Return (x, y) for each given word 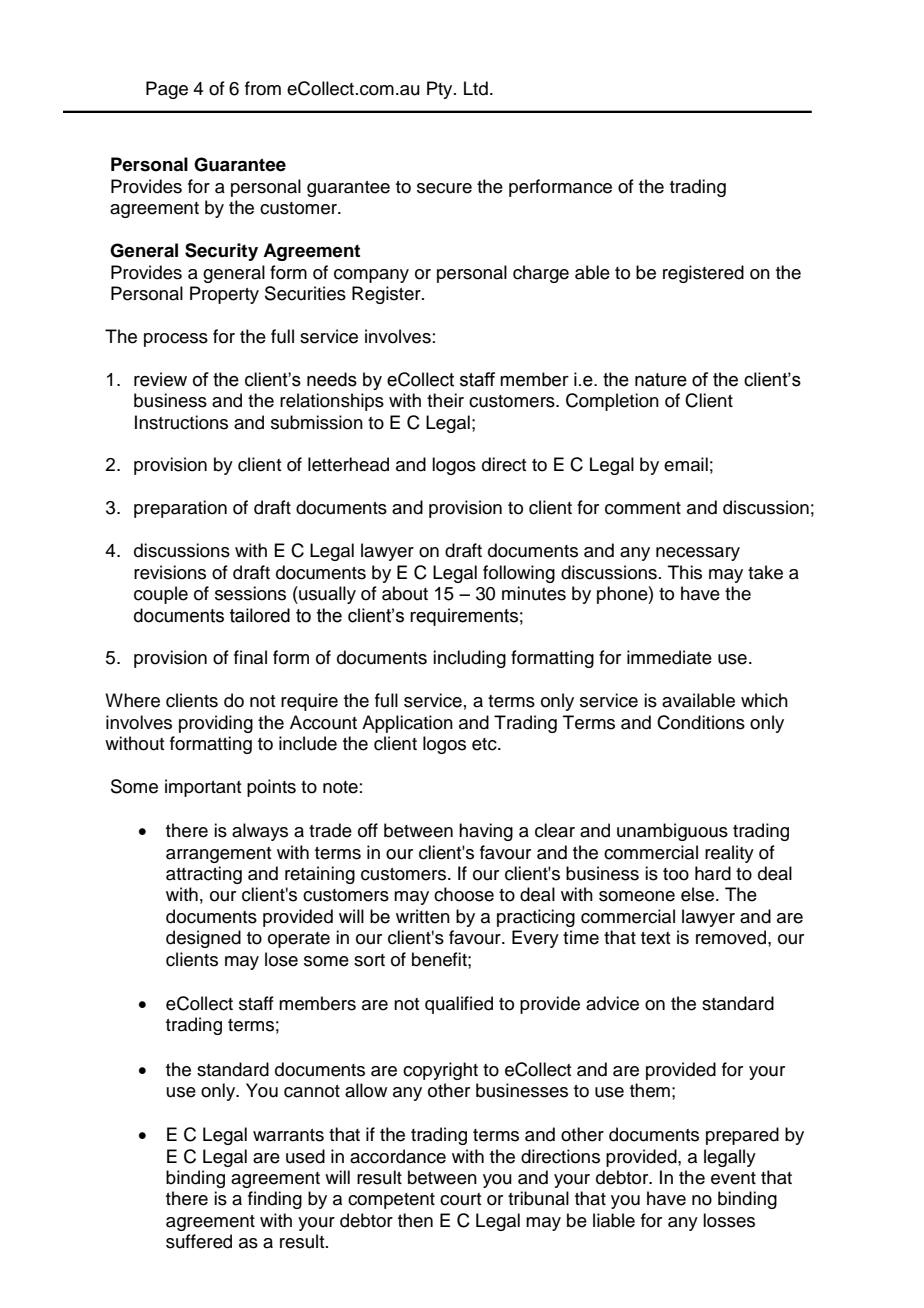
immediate (669, 657)
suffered (199, 1241)
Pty (441, 90)
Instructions (181, 422)
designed (203, 939)
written (423, 916)
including (469, 659)
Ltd (476, 88)
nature (661, 380)
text (655, 938)
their (445, 400)
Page (167, 90)
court (460, 1199)
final (250, 657)
